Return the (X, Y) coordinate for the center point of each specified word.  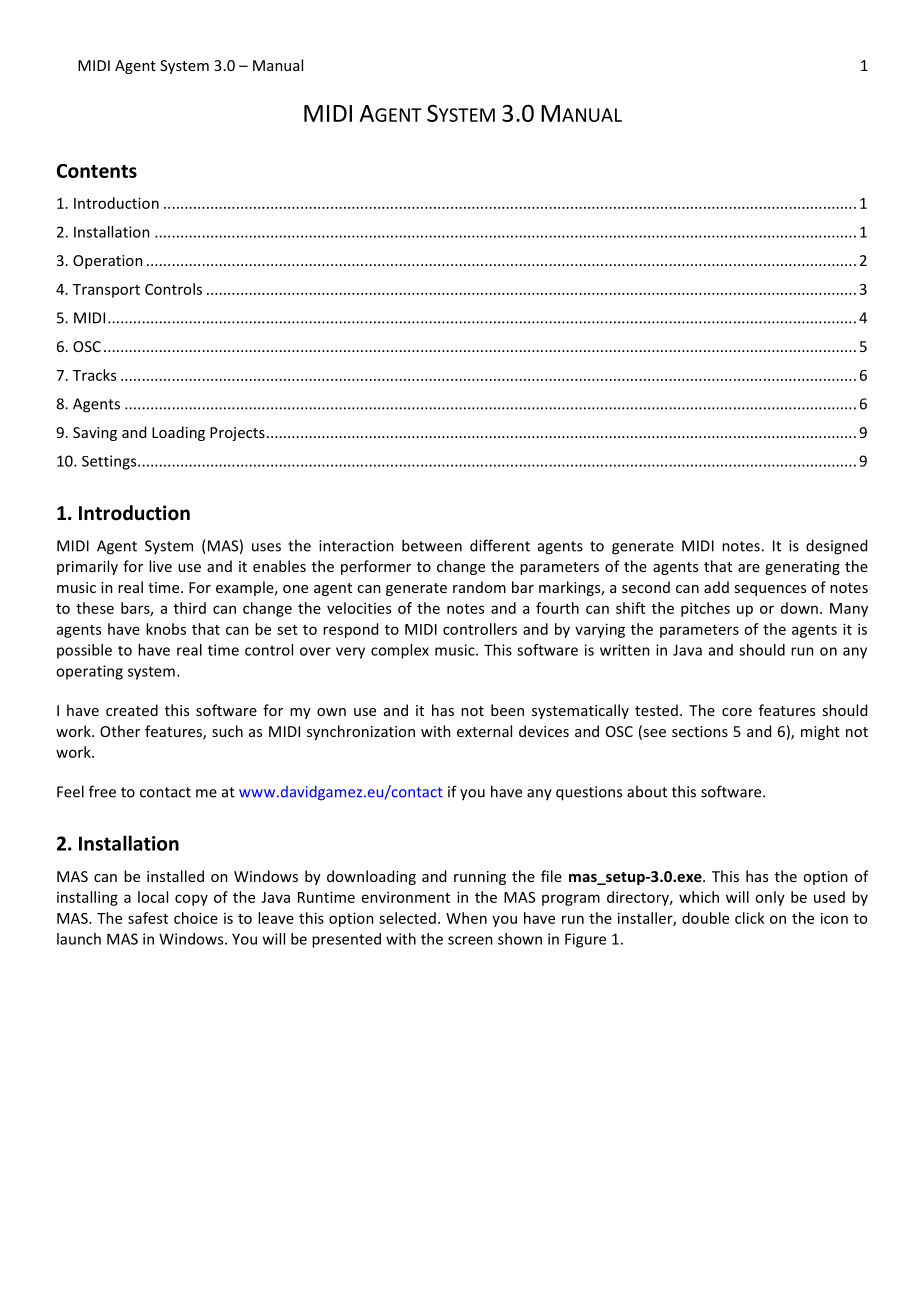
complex (400, 651)
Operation (108, 262)
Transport (106, 291)
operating (89, 672)
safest (148, 918)
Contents (97, 171)
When (466, 918)
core (737, 712)
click (750, 918)
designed (836, 547)
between (432, 545)
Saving (95, 434)
